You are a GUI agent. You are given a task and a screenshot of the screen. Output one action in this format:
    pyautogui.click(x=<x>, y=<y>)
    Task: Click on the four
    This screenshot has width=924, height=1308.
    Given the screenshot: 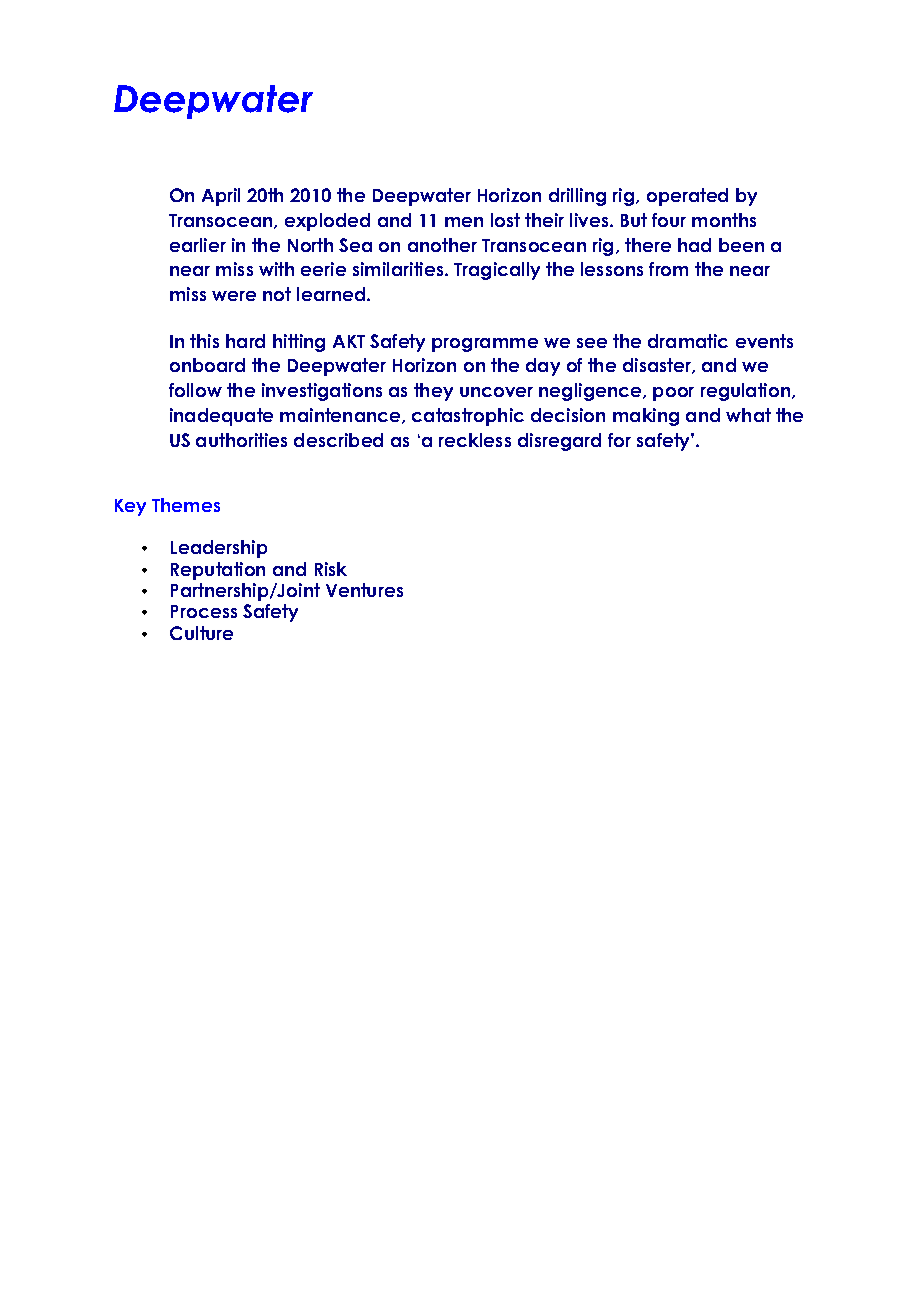 What is the action you would take?
    pyautogui.click(x=669, y=220)
